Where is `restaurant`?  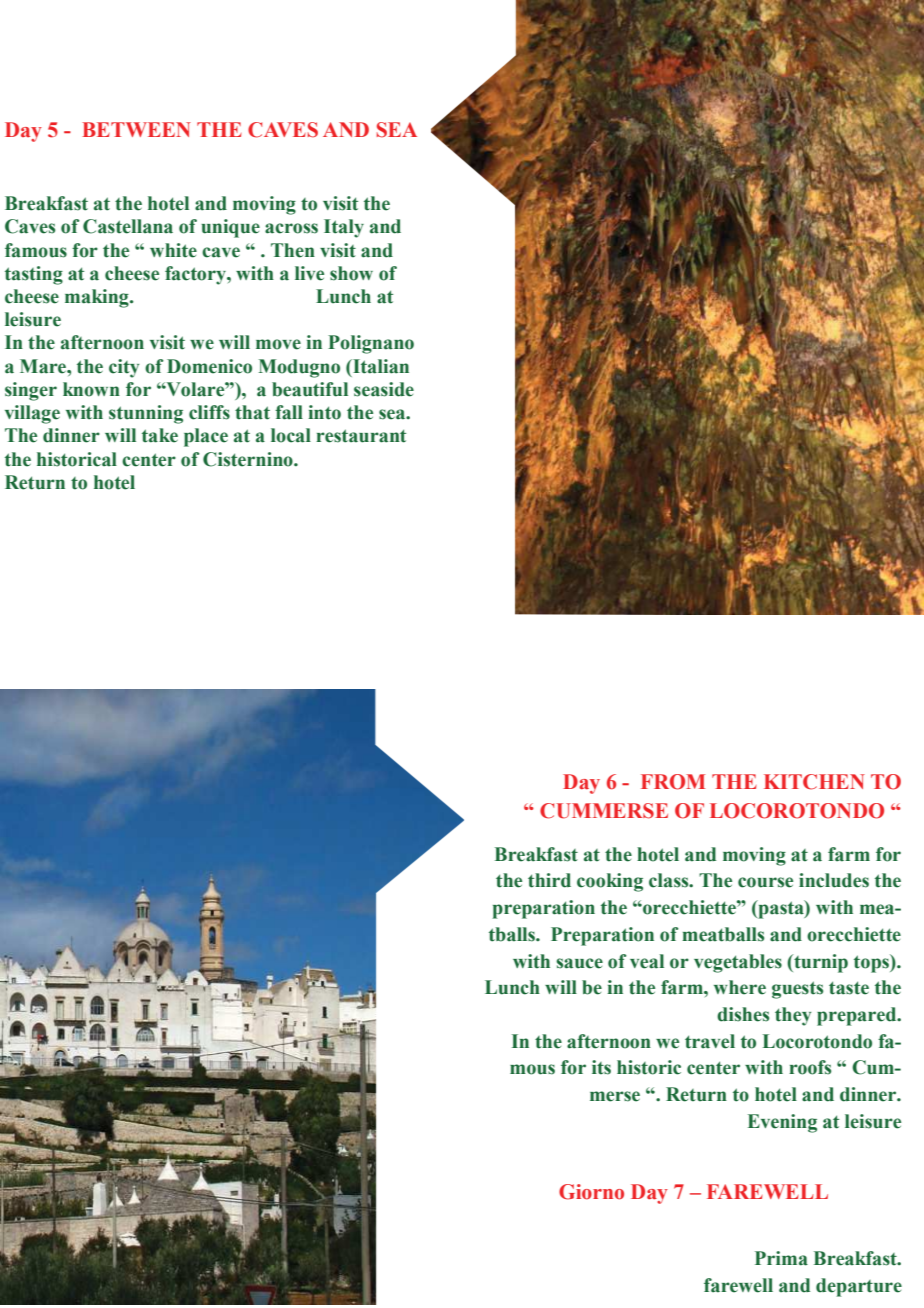 restaurant is located at coordinates (361, 436).
